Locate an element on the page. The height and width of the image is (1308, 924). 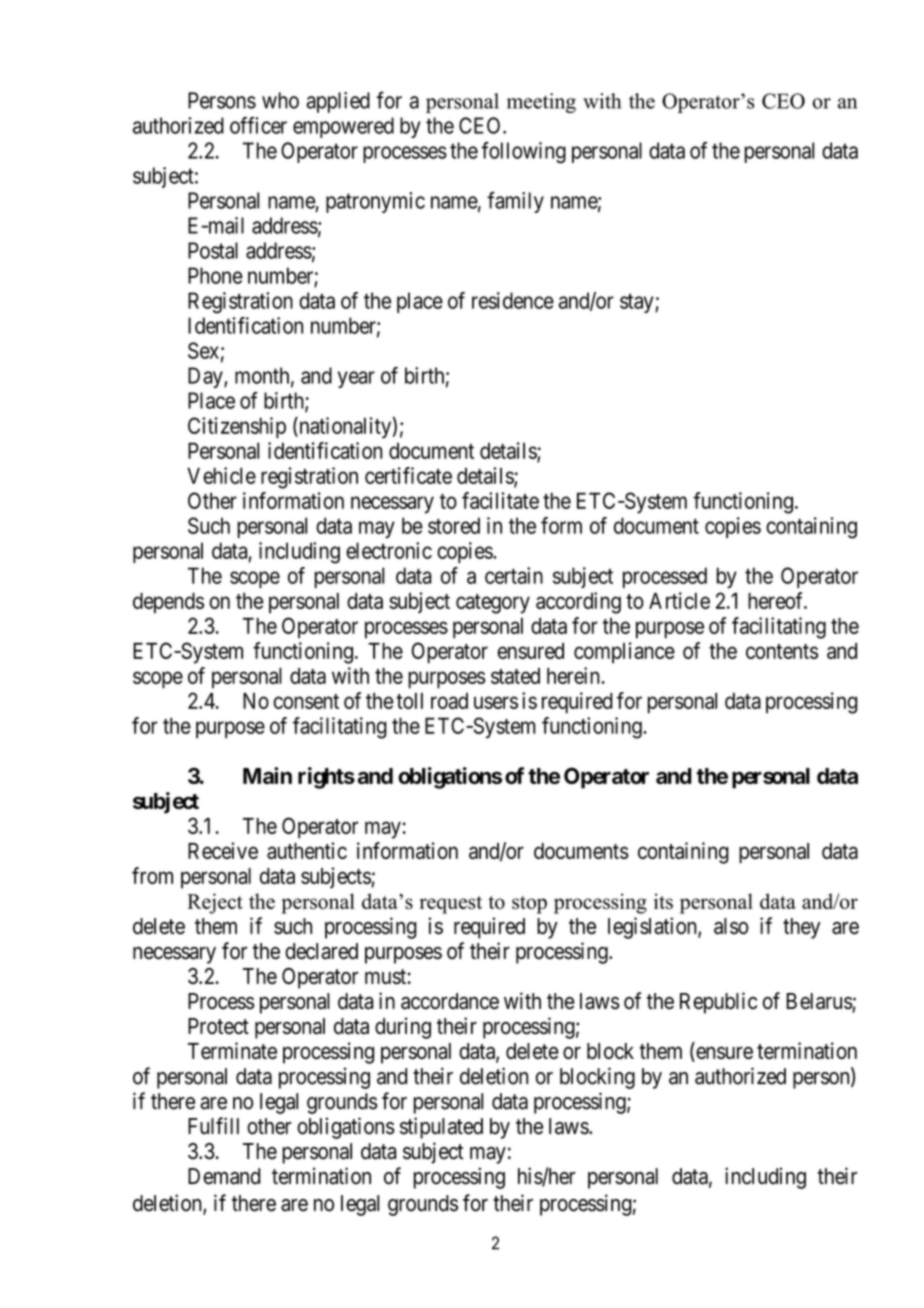
contents is located at coordinates (782, 651).
